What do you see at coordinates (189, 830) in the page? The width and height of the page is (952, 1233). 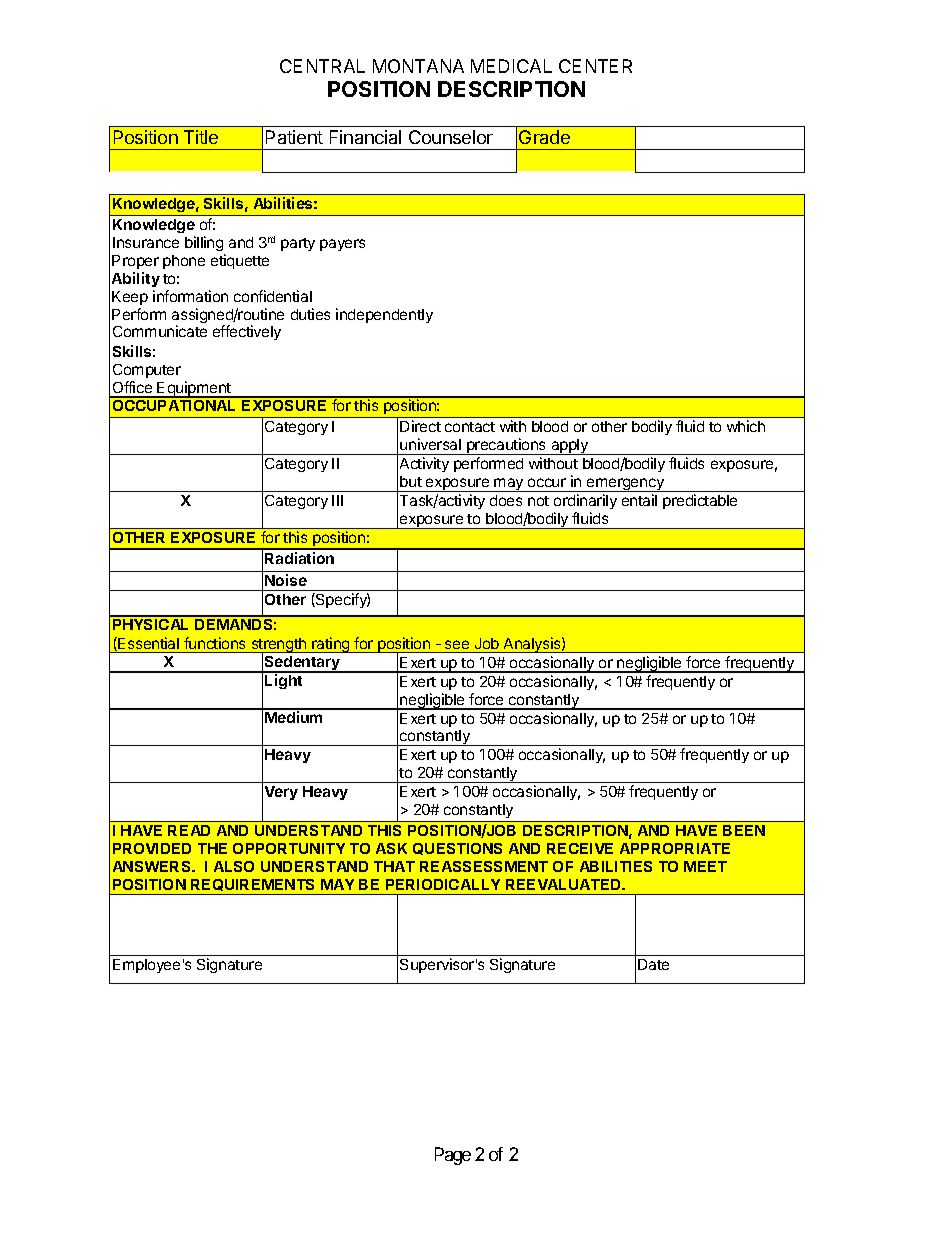 I see `READ` at bounding box center [189, 830].
